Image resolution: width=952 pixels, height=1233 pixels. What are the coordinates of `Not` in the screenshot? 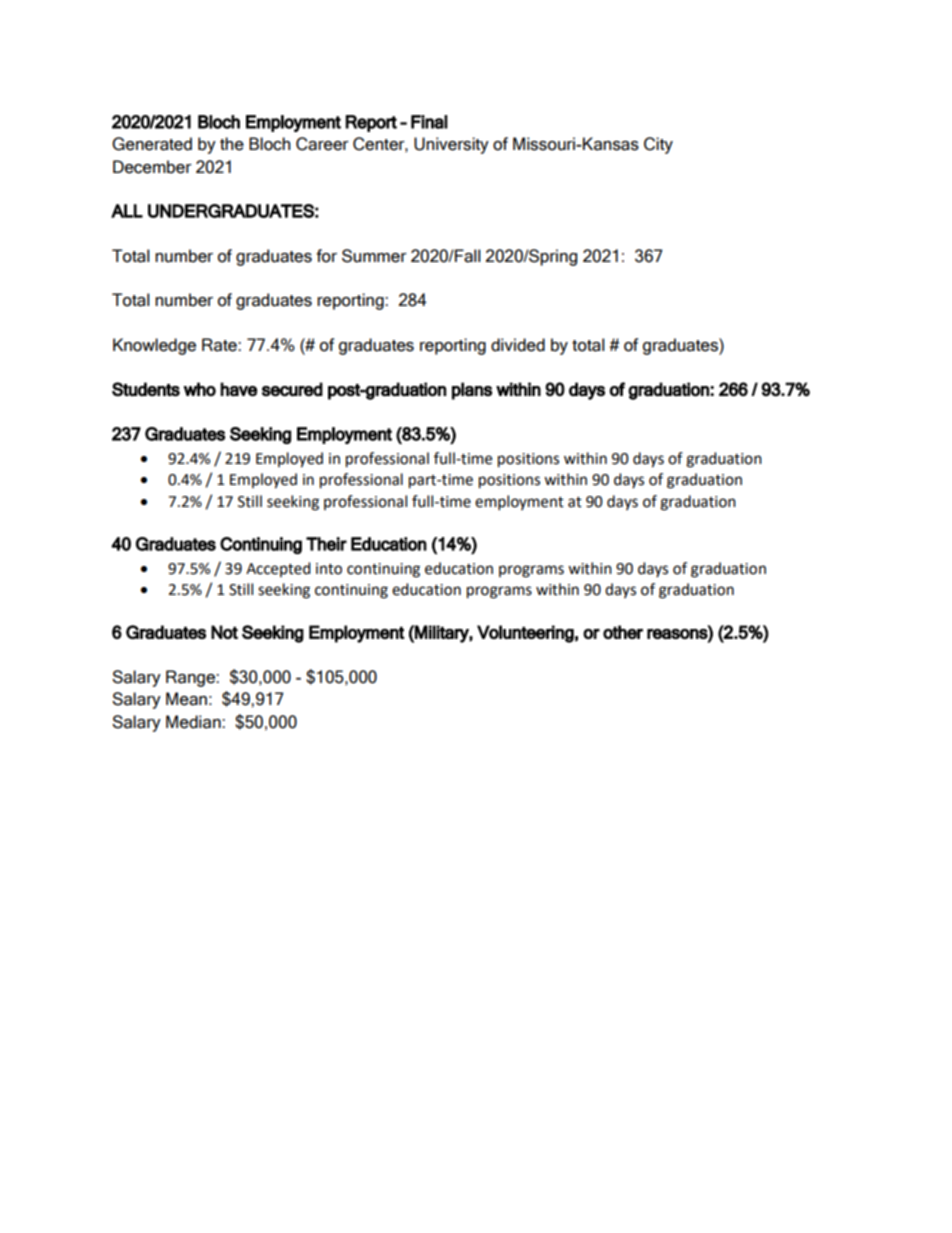 It's located at (224, 632).
